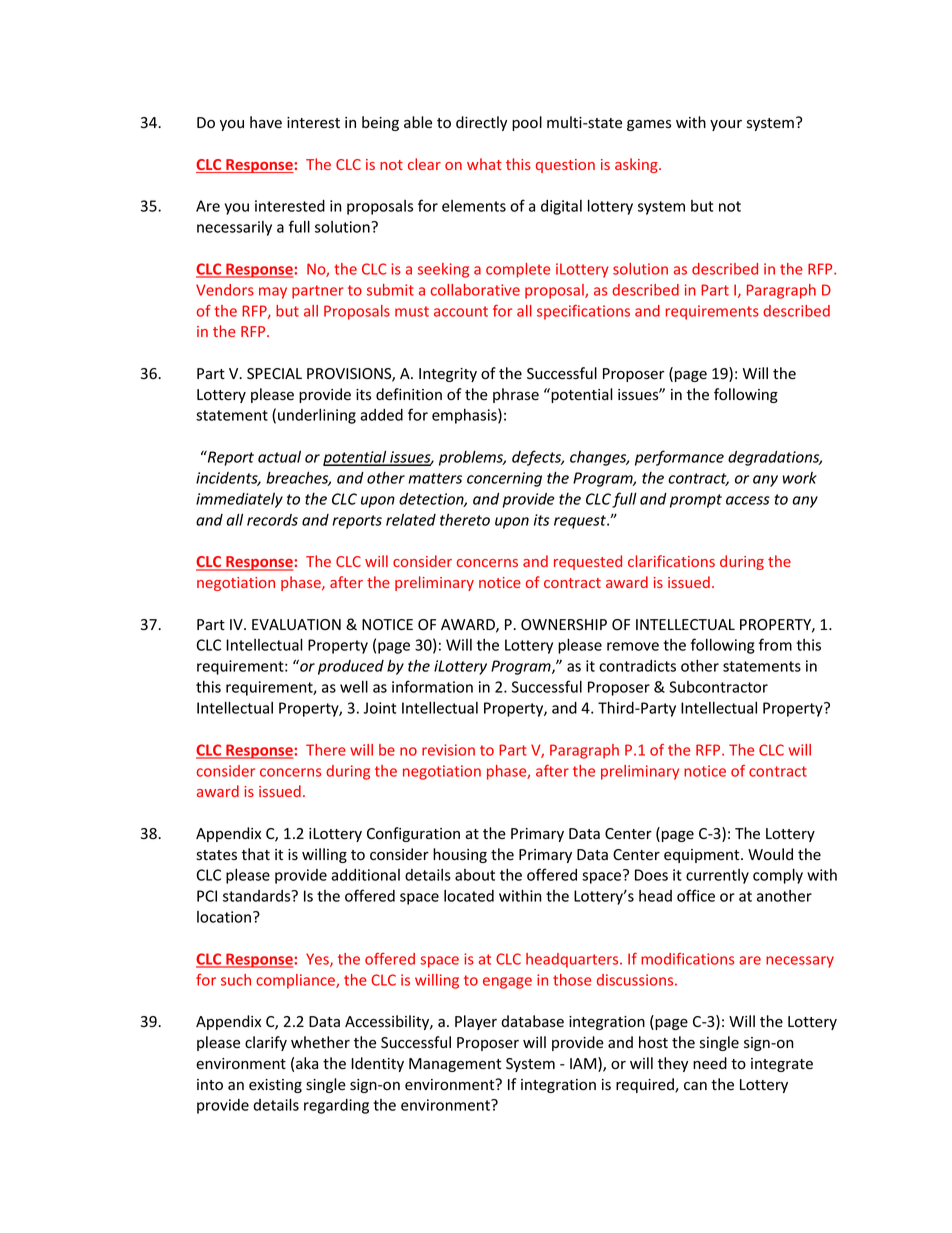 The height and width of the screenshot is (1233, 952). What do you see at coordinates (516, 395) in the screenshot?
I see `phrase` at bounding box center [516, 395].
